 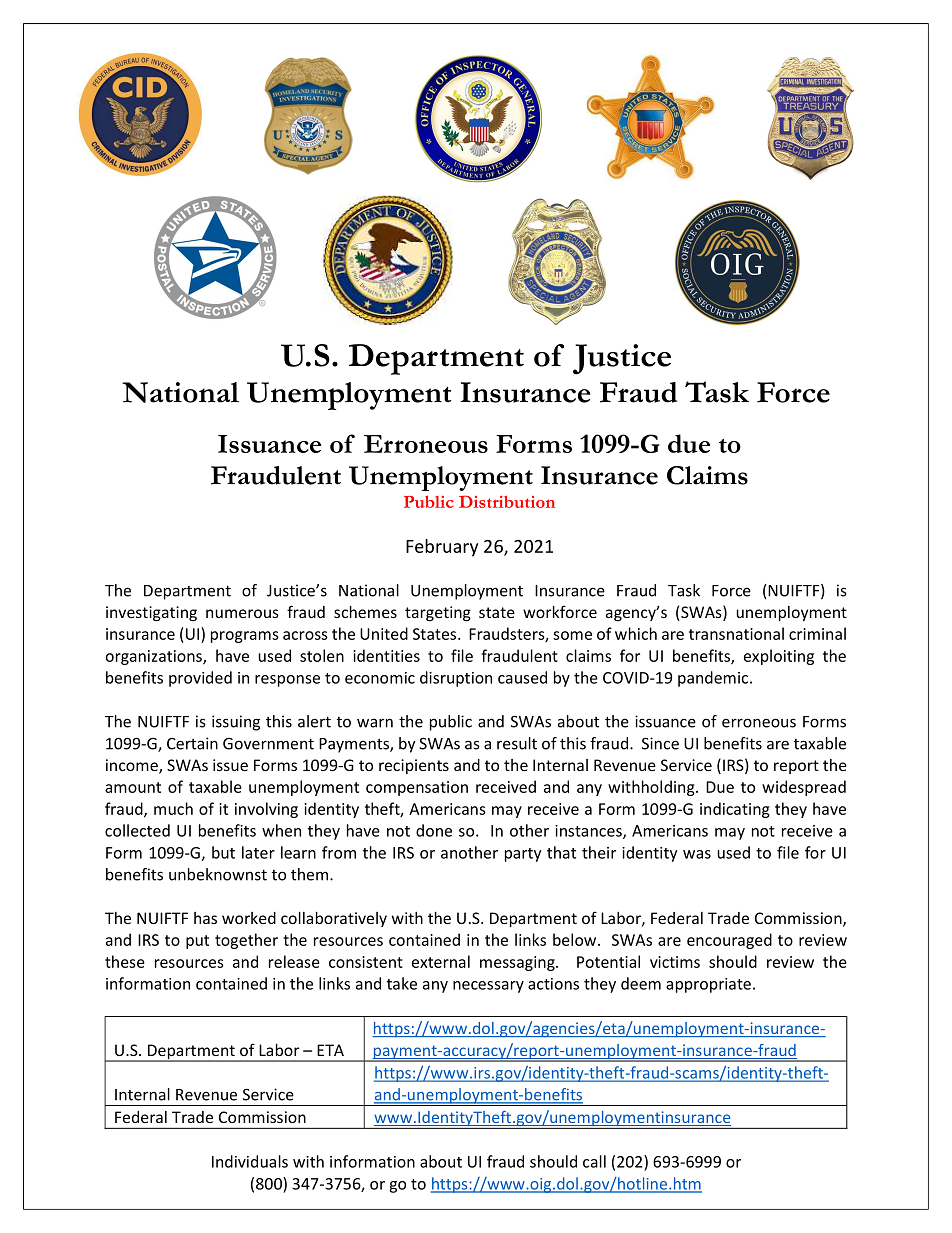 What do you see at coordinates (434, 830) in the page?
I see `done` at bounding box center [434, 830].
